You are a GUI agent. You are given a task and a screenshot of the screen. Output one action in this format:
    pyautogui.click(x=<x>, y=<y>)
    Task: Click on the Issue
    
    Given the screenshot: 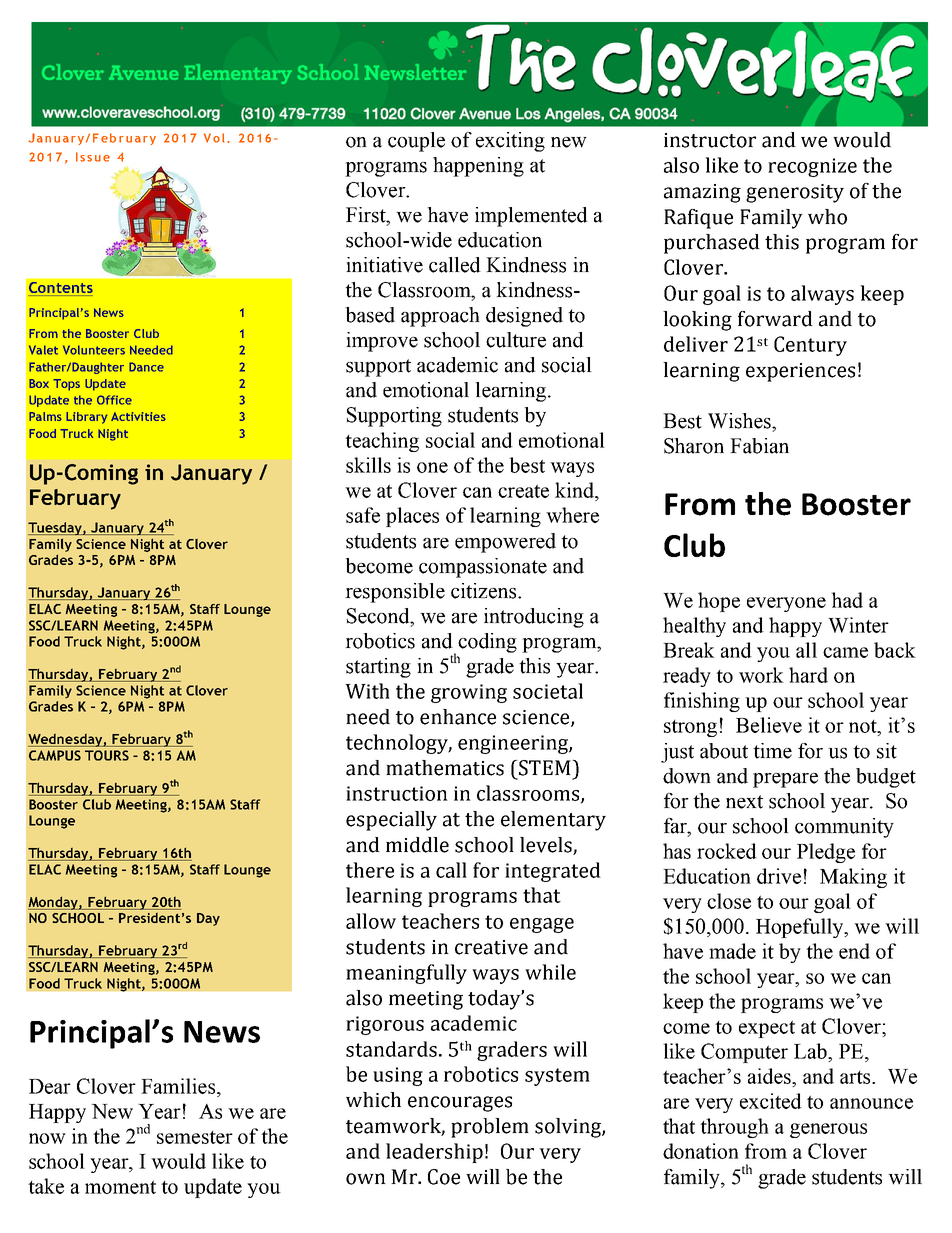 What is the action you would take?
    pyautogui.click(x=93, y=157)
